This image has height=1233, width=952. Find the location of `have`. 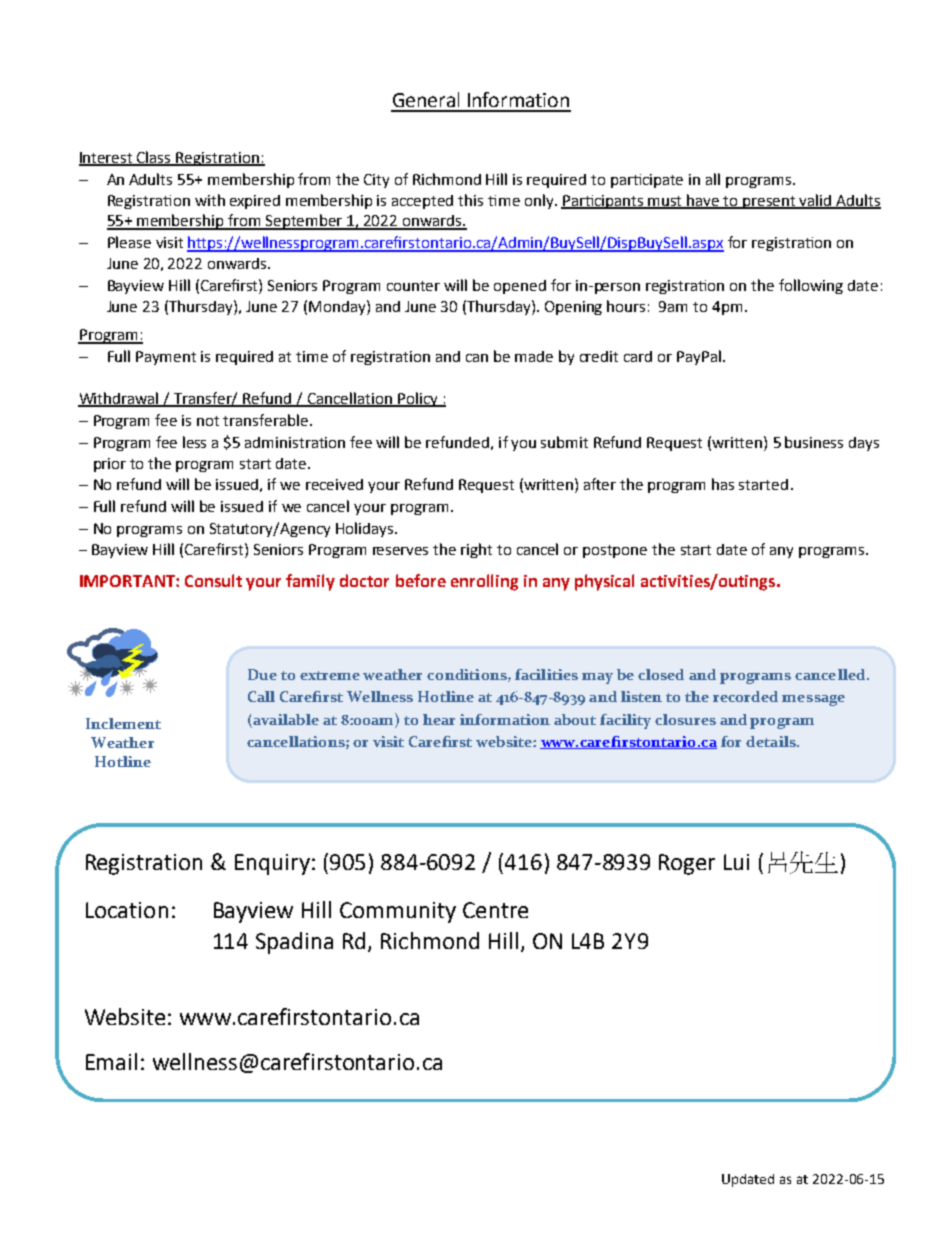

have is located at coordinates (704, 201).
